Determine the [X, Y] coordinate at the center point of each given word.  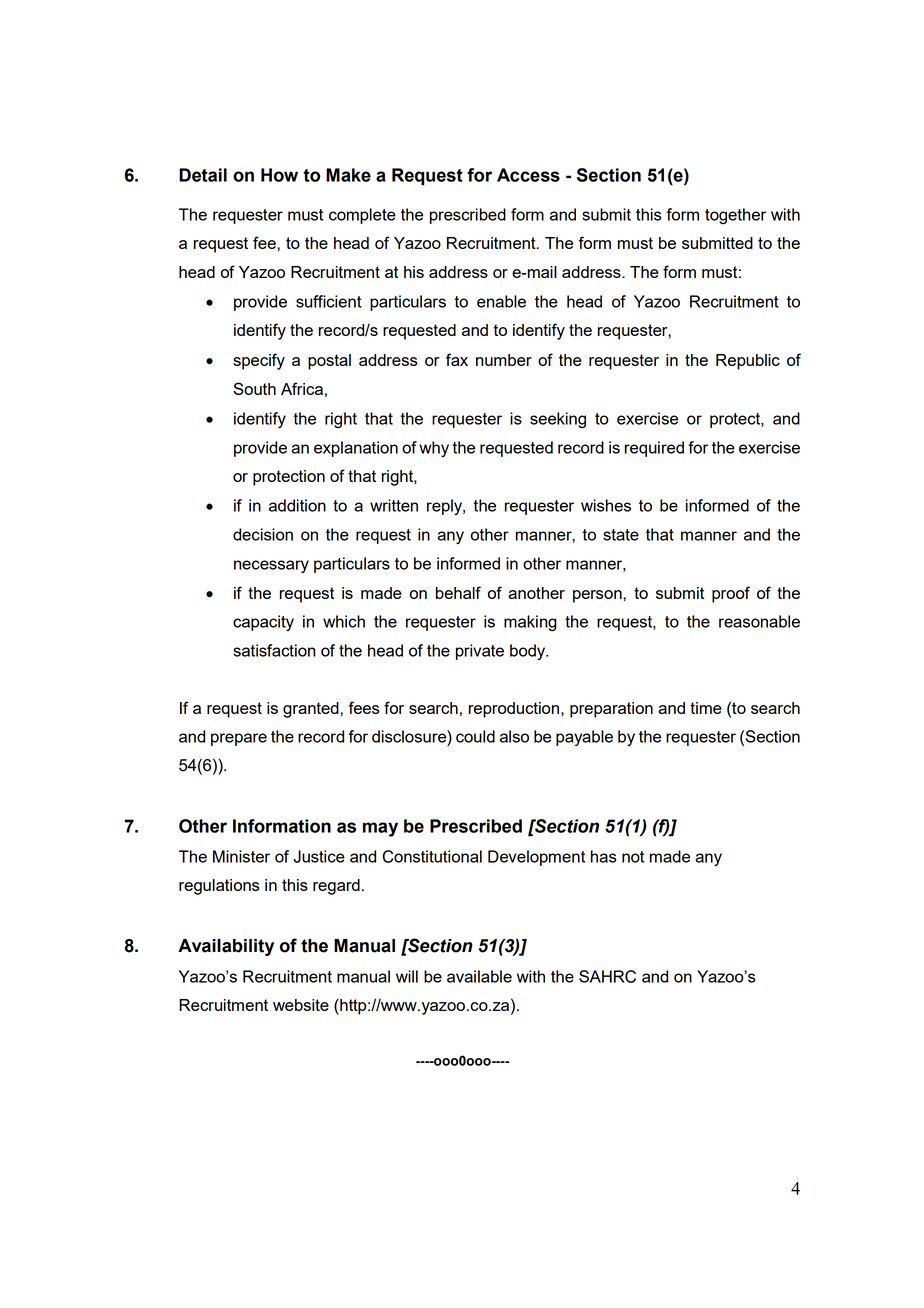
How [279, 175]
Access [528, 175]
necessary [271, 566]
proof [731, 594]
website [301, 1005]
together [735, 216]
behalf [458, 592]
